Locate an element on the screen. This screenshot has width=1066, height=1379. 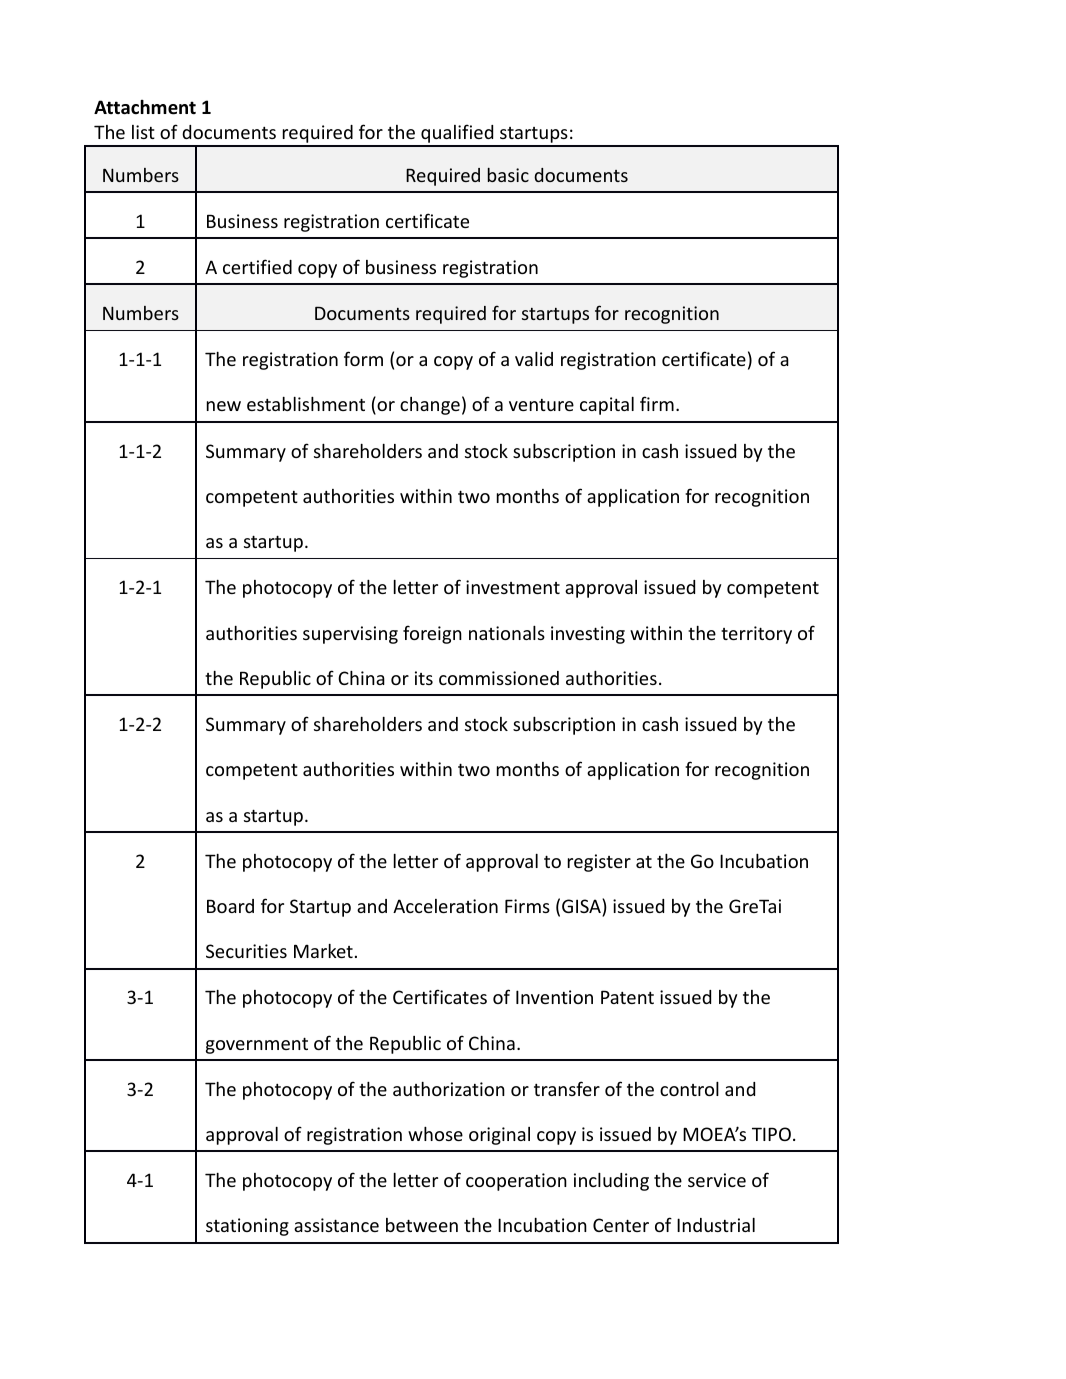
supervising is located at coordinates (350, 635).
